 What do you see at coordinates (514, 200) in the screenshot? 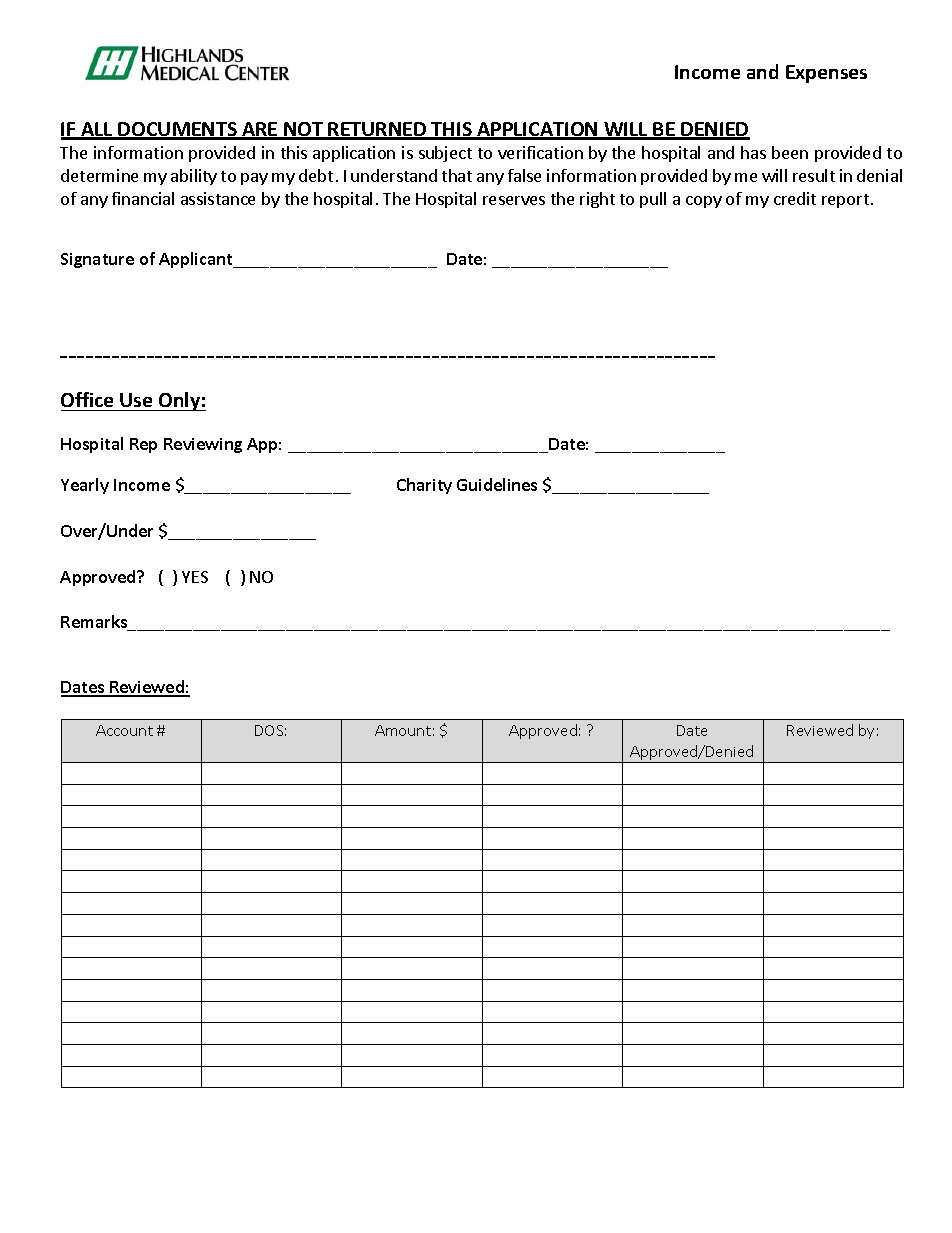
I see `reserves` at bounding box center [514, 200].
